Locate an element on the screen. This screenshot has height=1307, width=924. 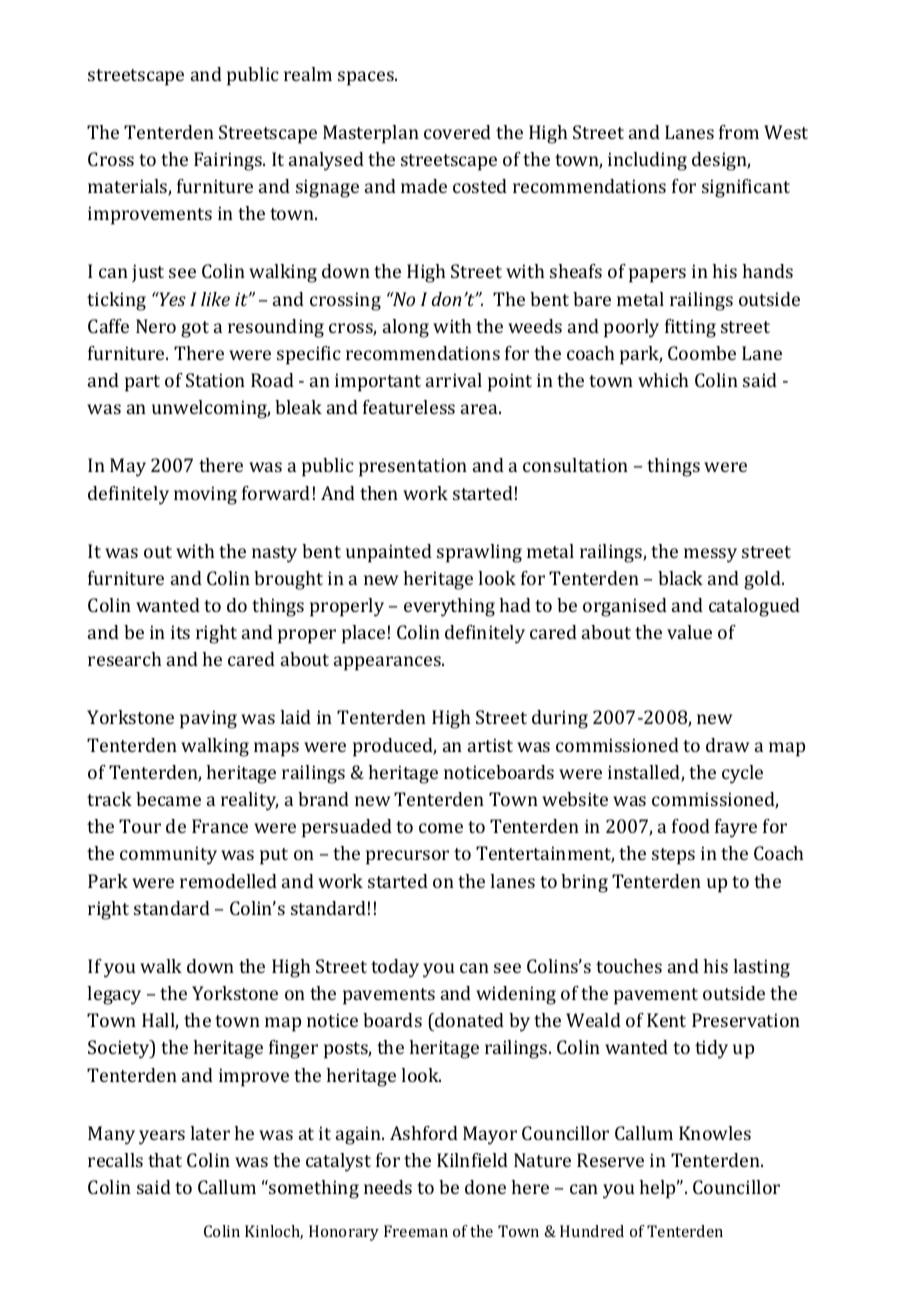
that is located at coordinates (165, 1160).
